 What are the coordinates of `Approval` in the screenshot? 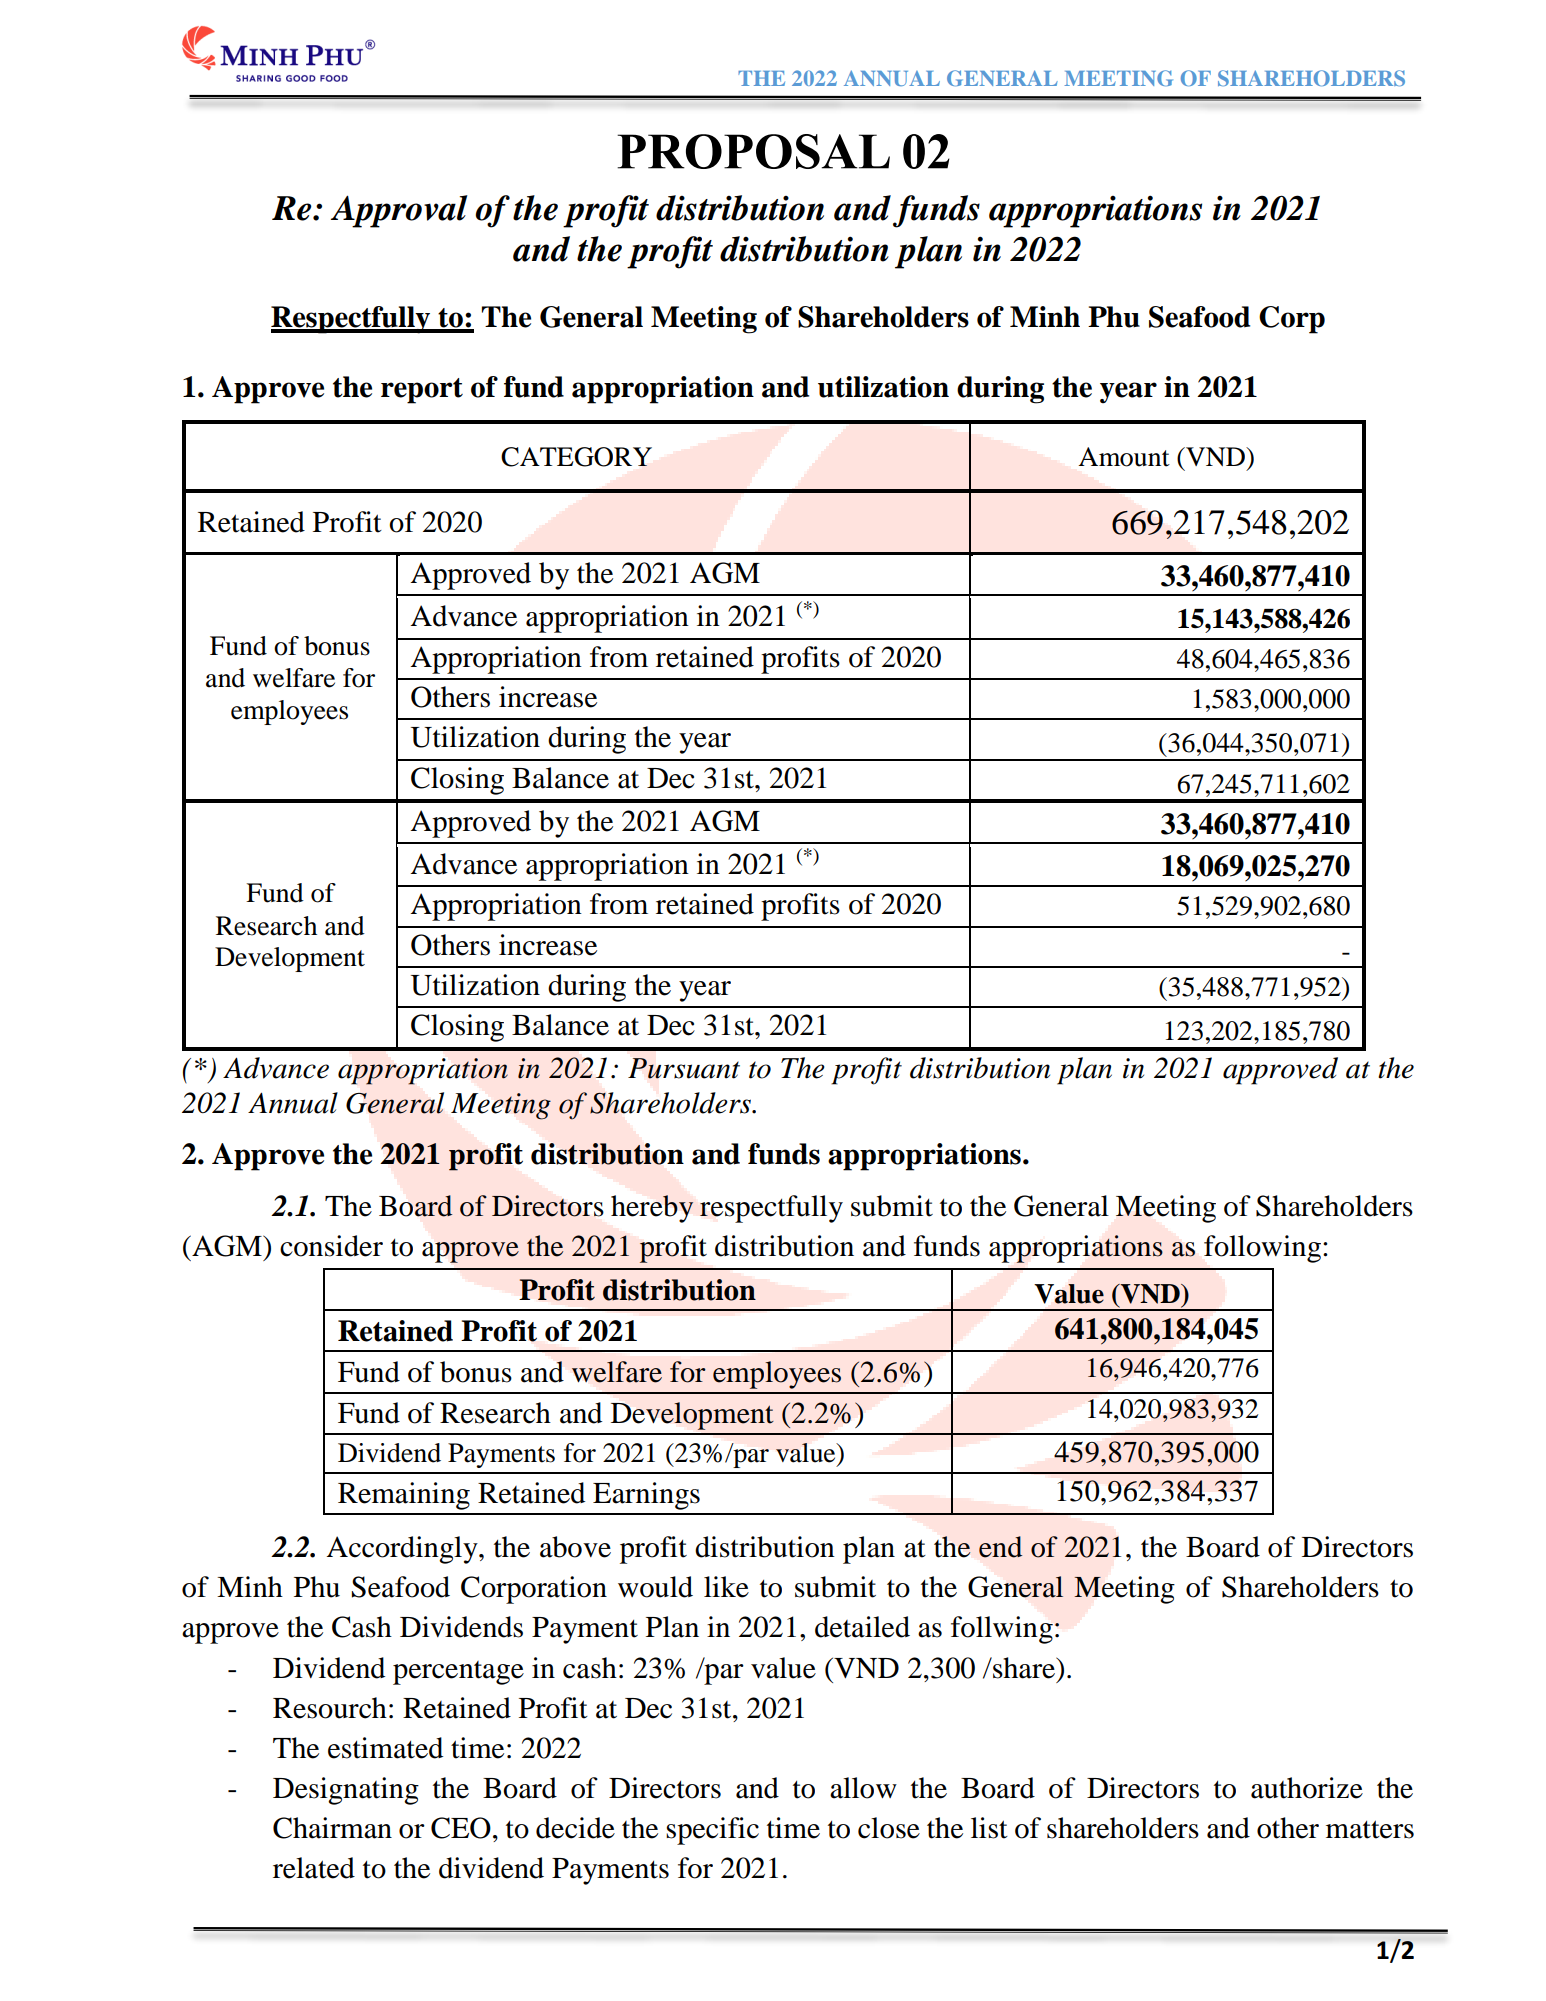 It's located at (399, 211).
